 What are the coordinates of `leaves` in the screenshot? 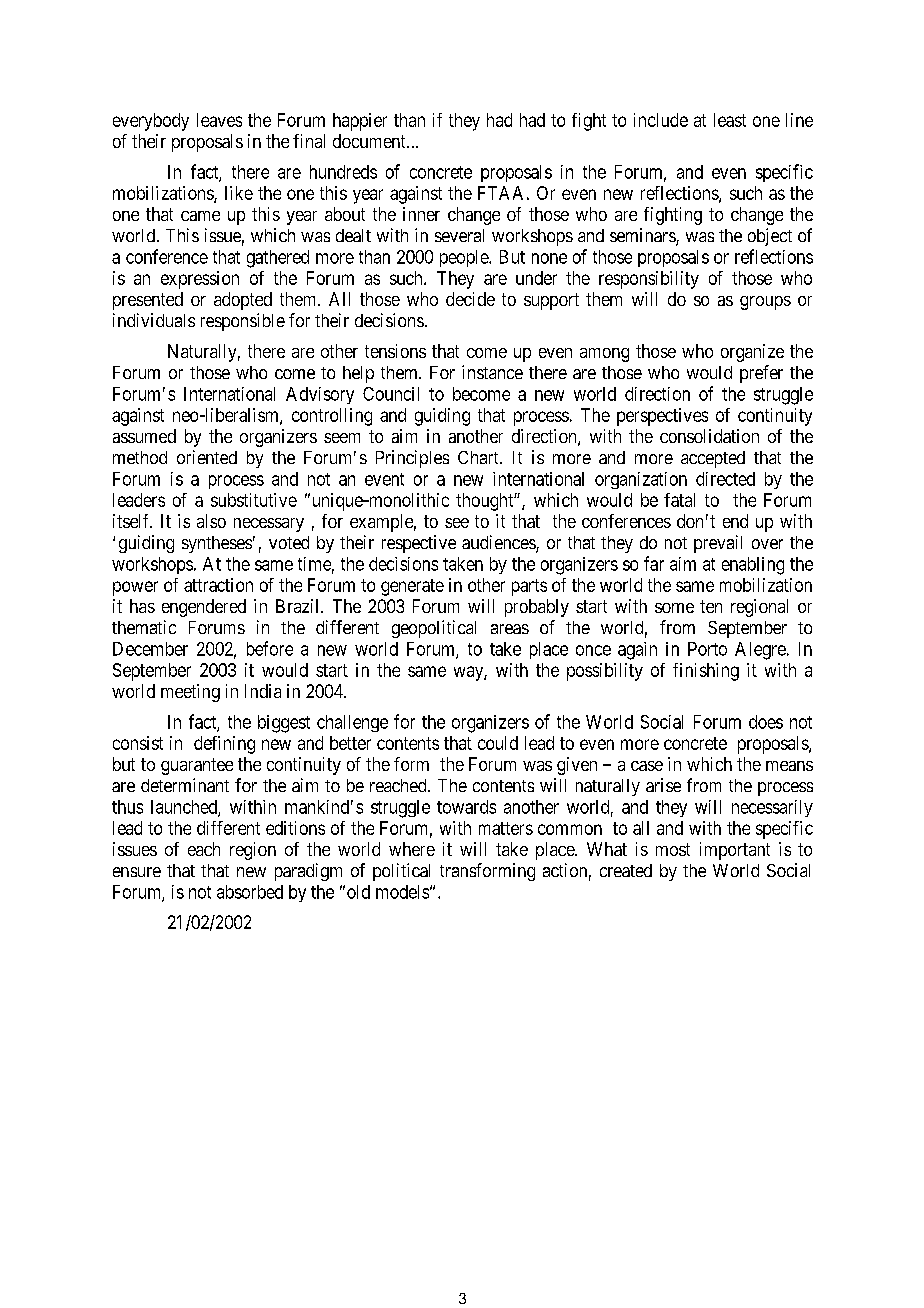 It's located at (219, 120).
